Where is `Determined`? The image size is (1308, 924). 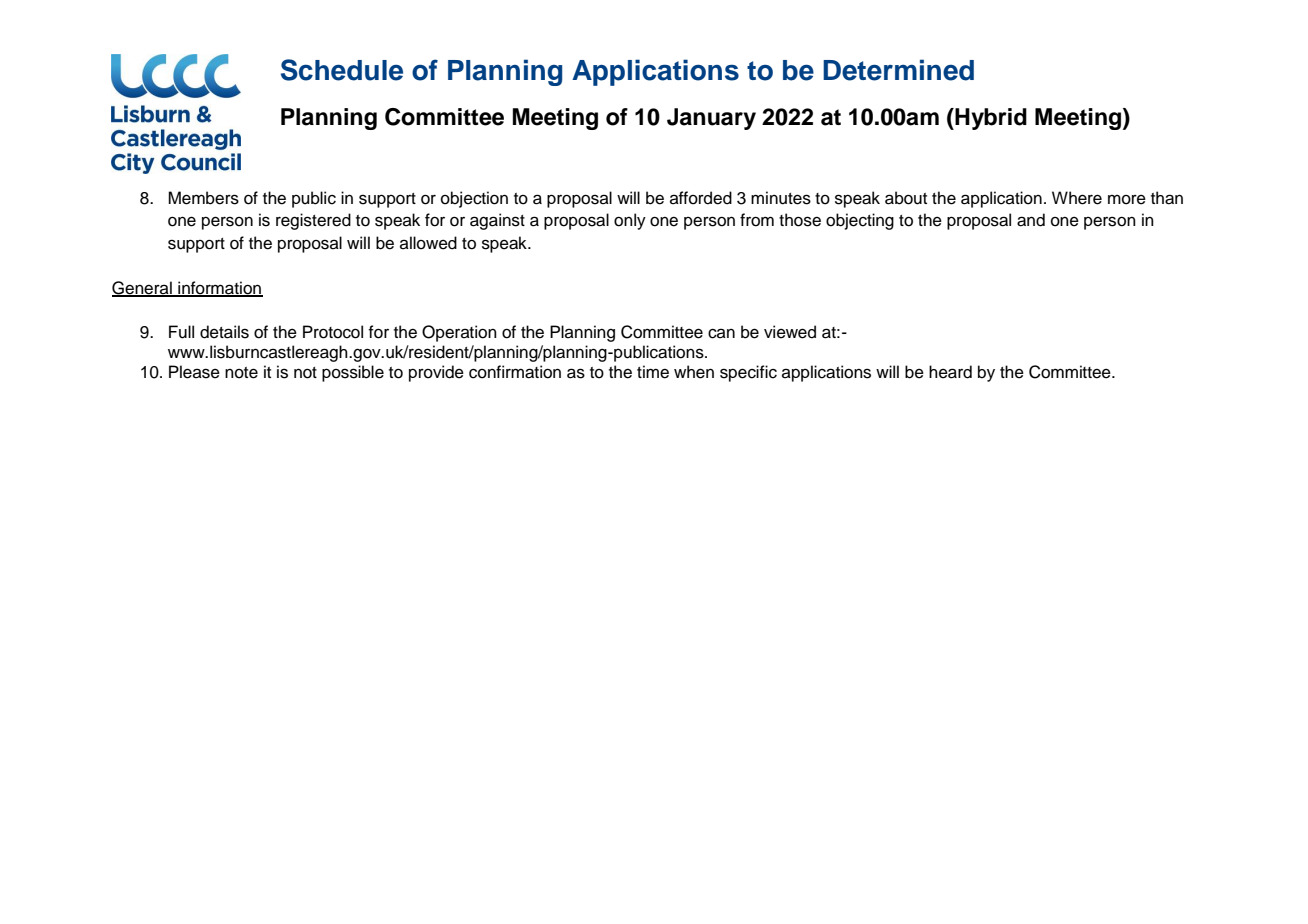
Determined is located at coordinates (898, 70).
